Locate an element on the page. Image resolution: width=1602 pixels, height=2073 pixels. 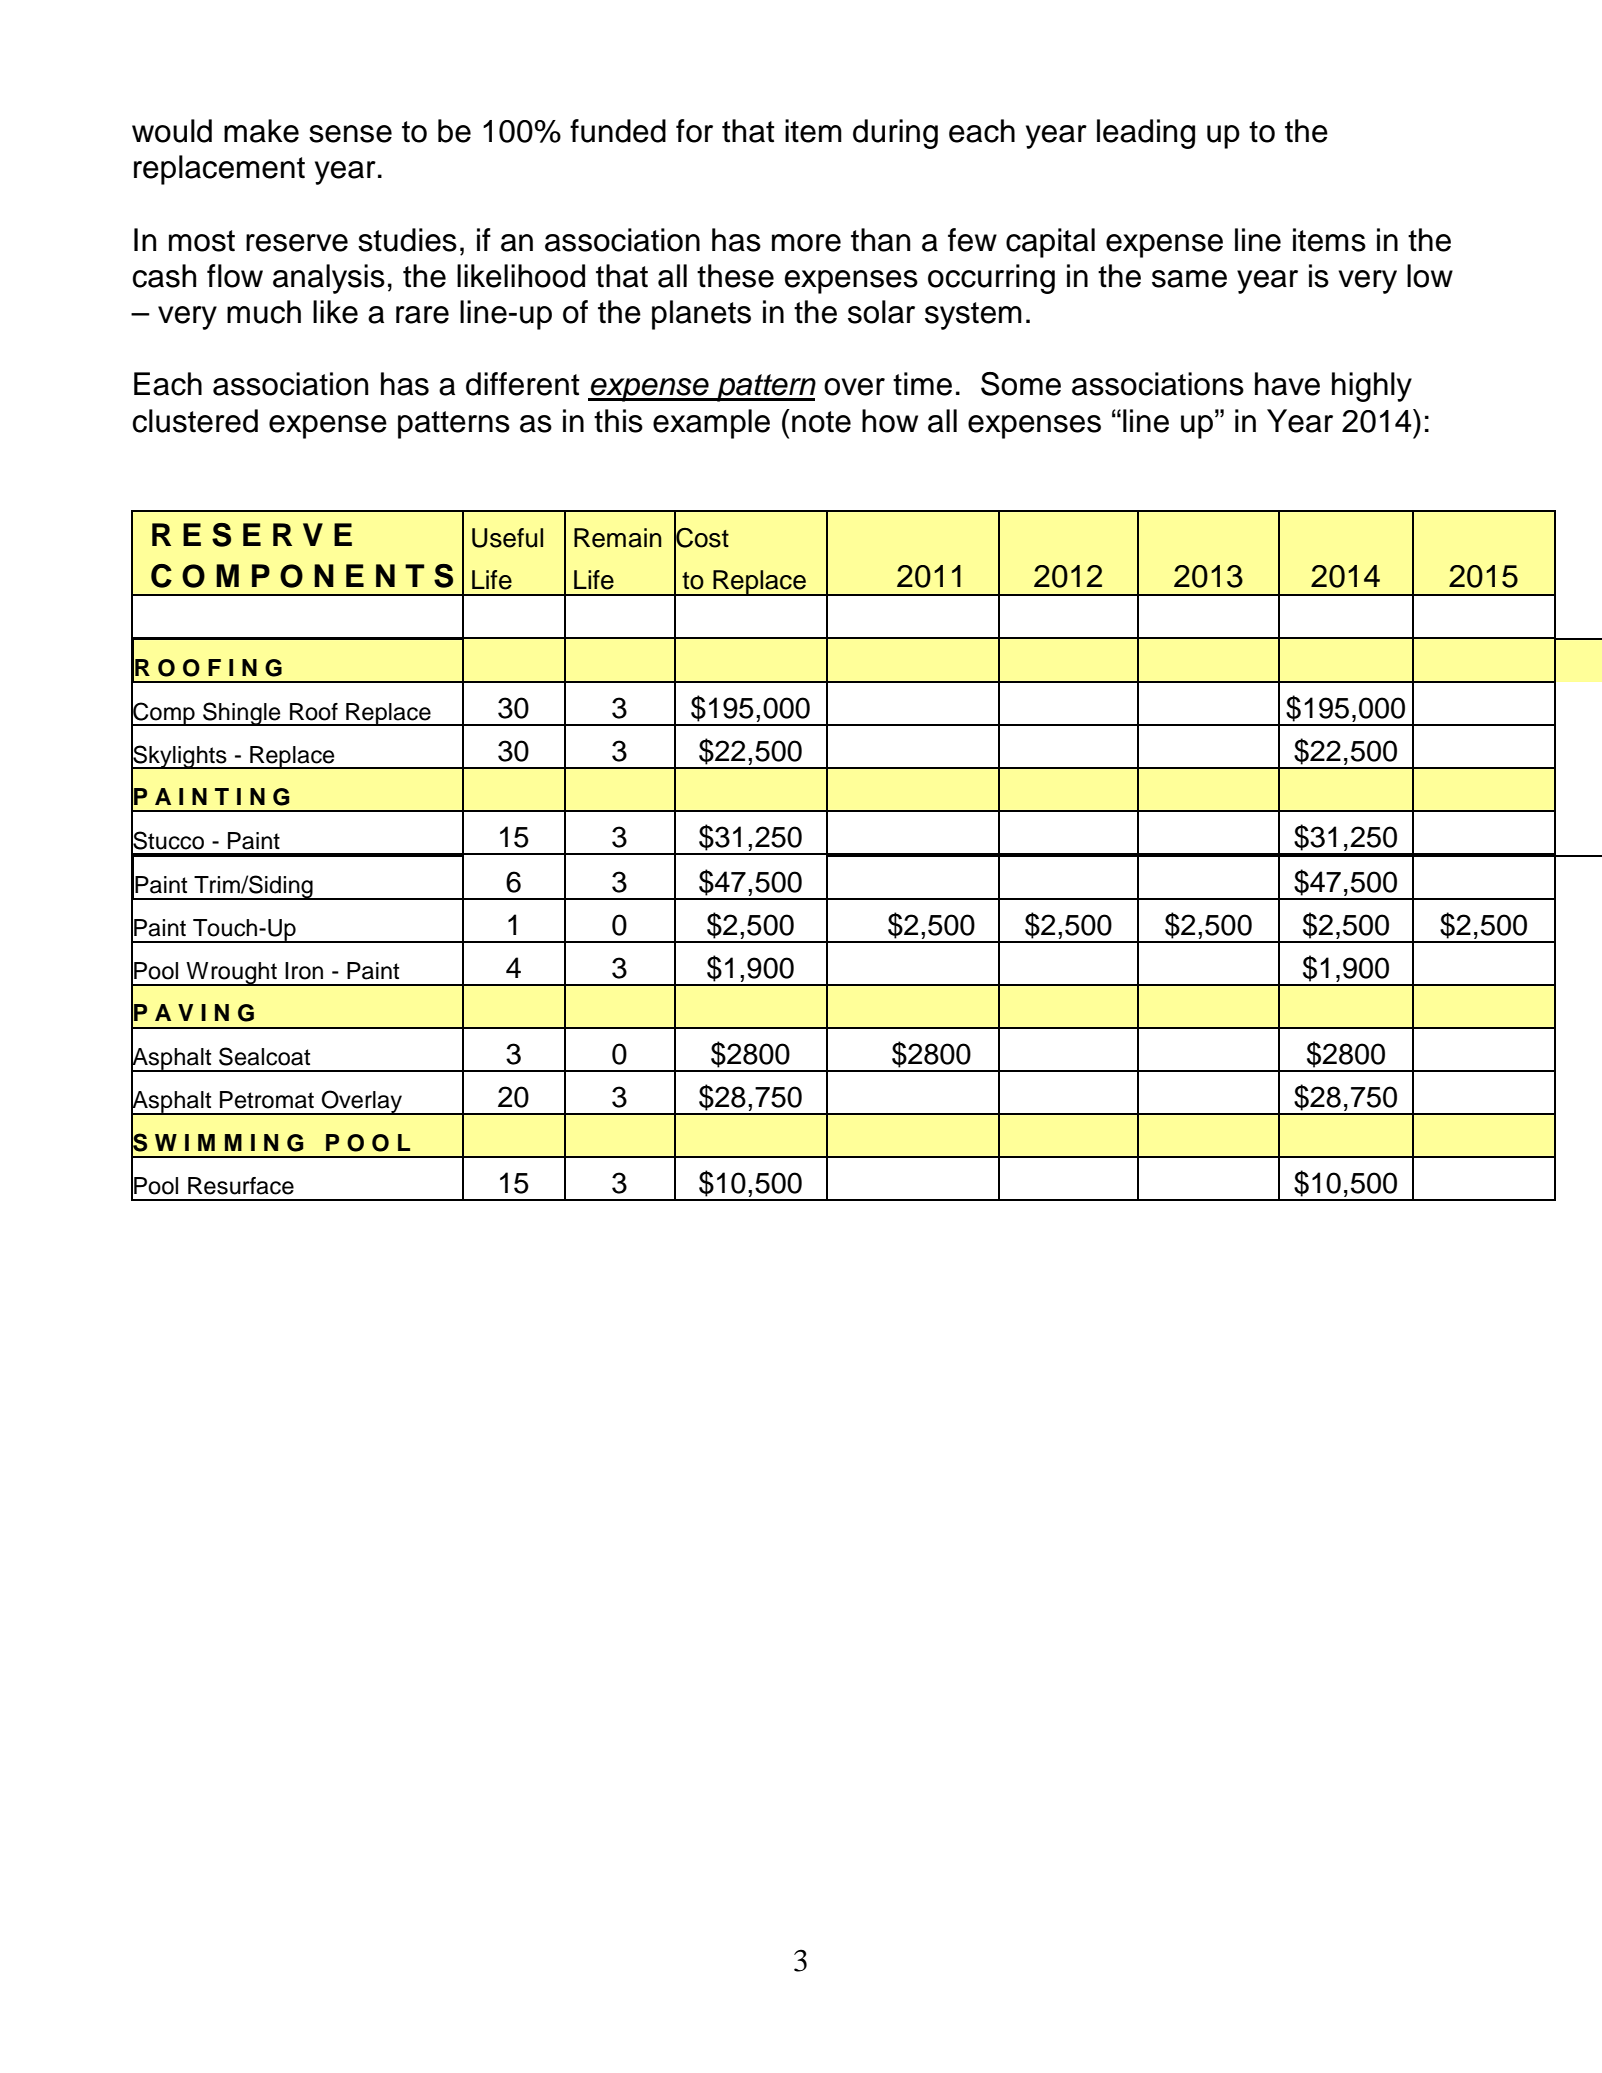
Roof is located at coordinates (314, 712).
